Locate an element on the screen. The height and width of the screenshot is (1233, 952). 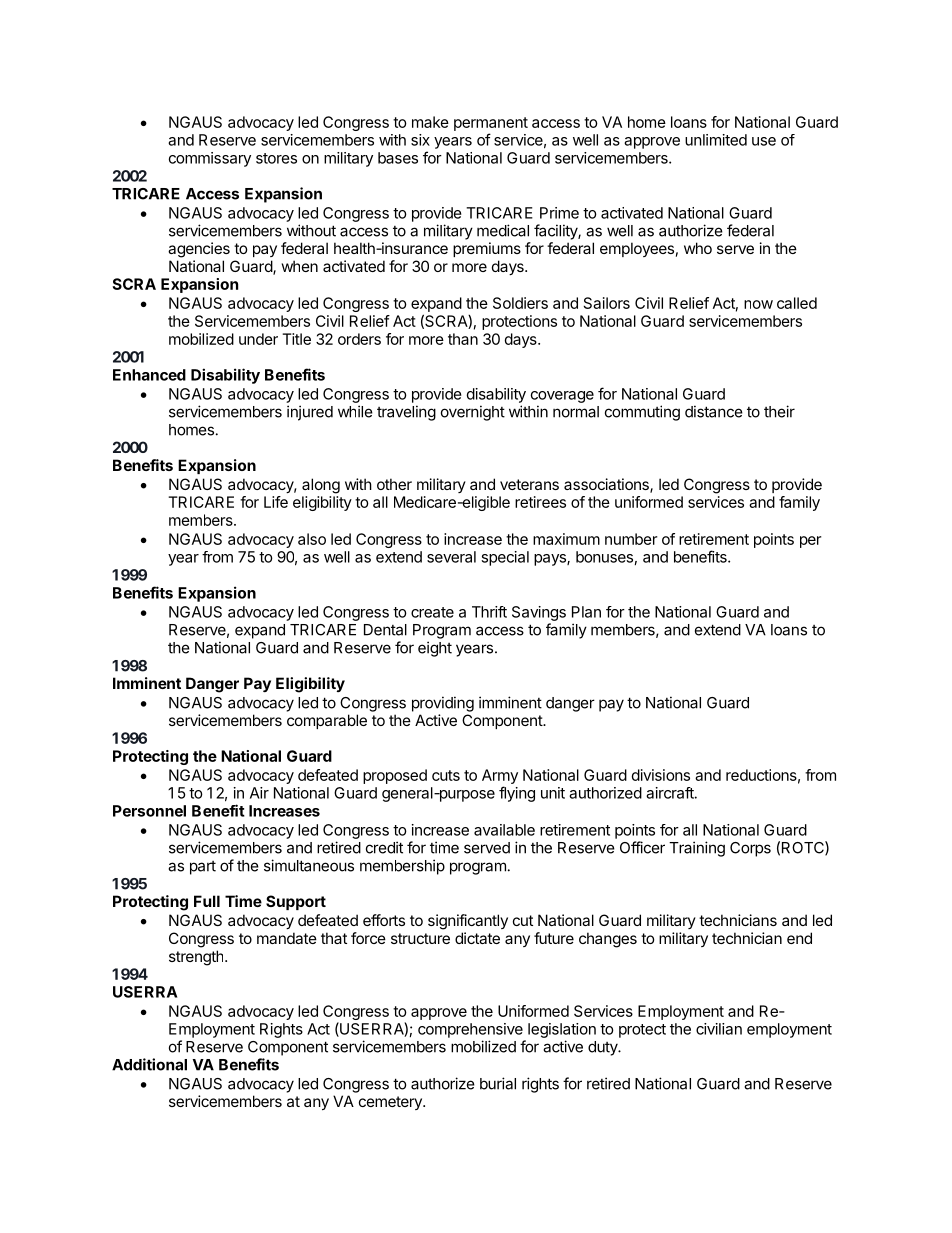
available is located at coordinates (504, 830).
